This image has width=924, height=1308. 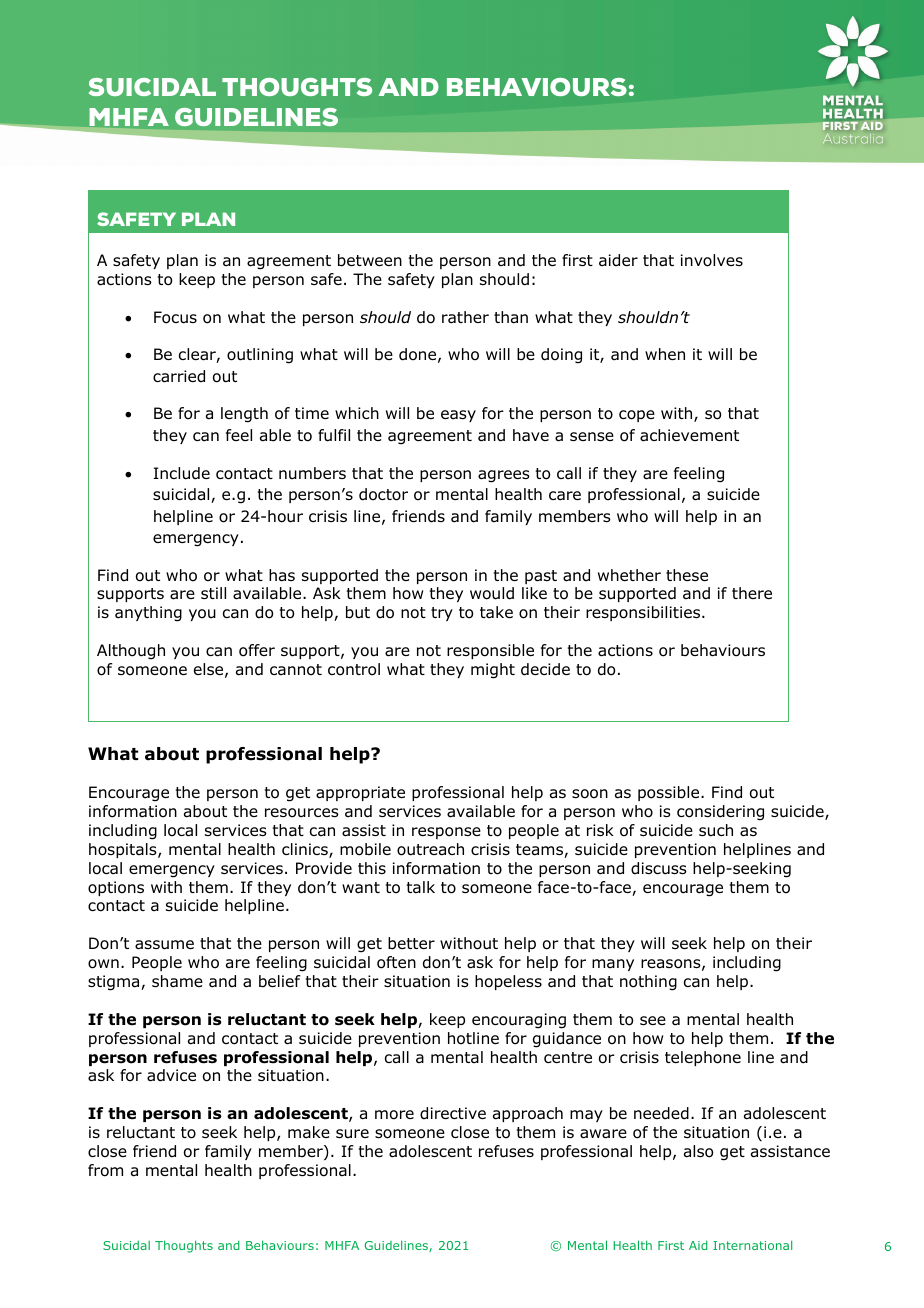 What do you see at coordinates (670, 793) in the image?
I see `possible` at bounding box center [670, 793].
